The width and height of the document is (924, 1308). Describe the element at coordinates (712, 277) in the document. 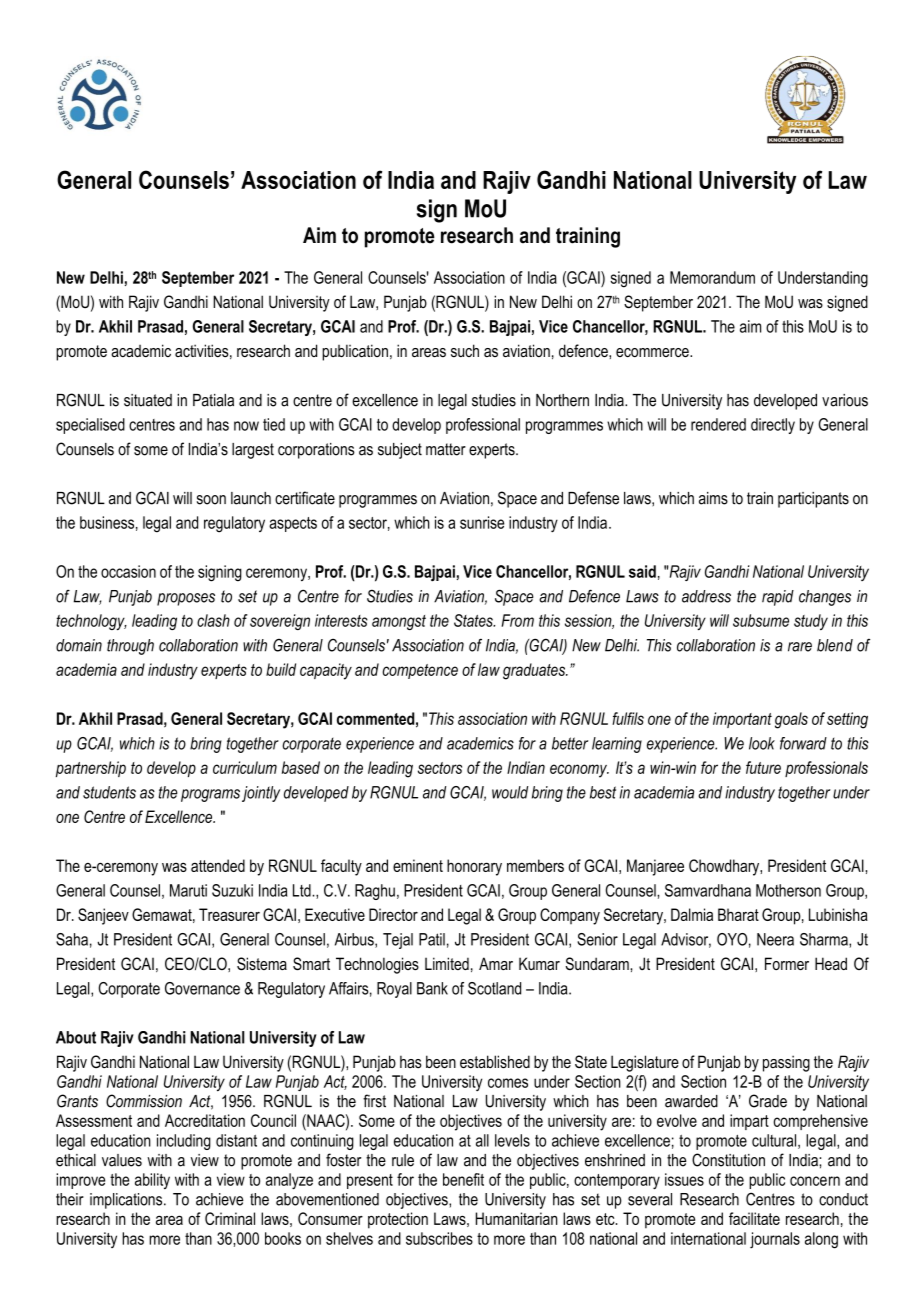

I see `Memorandum` at that location.
